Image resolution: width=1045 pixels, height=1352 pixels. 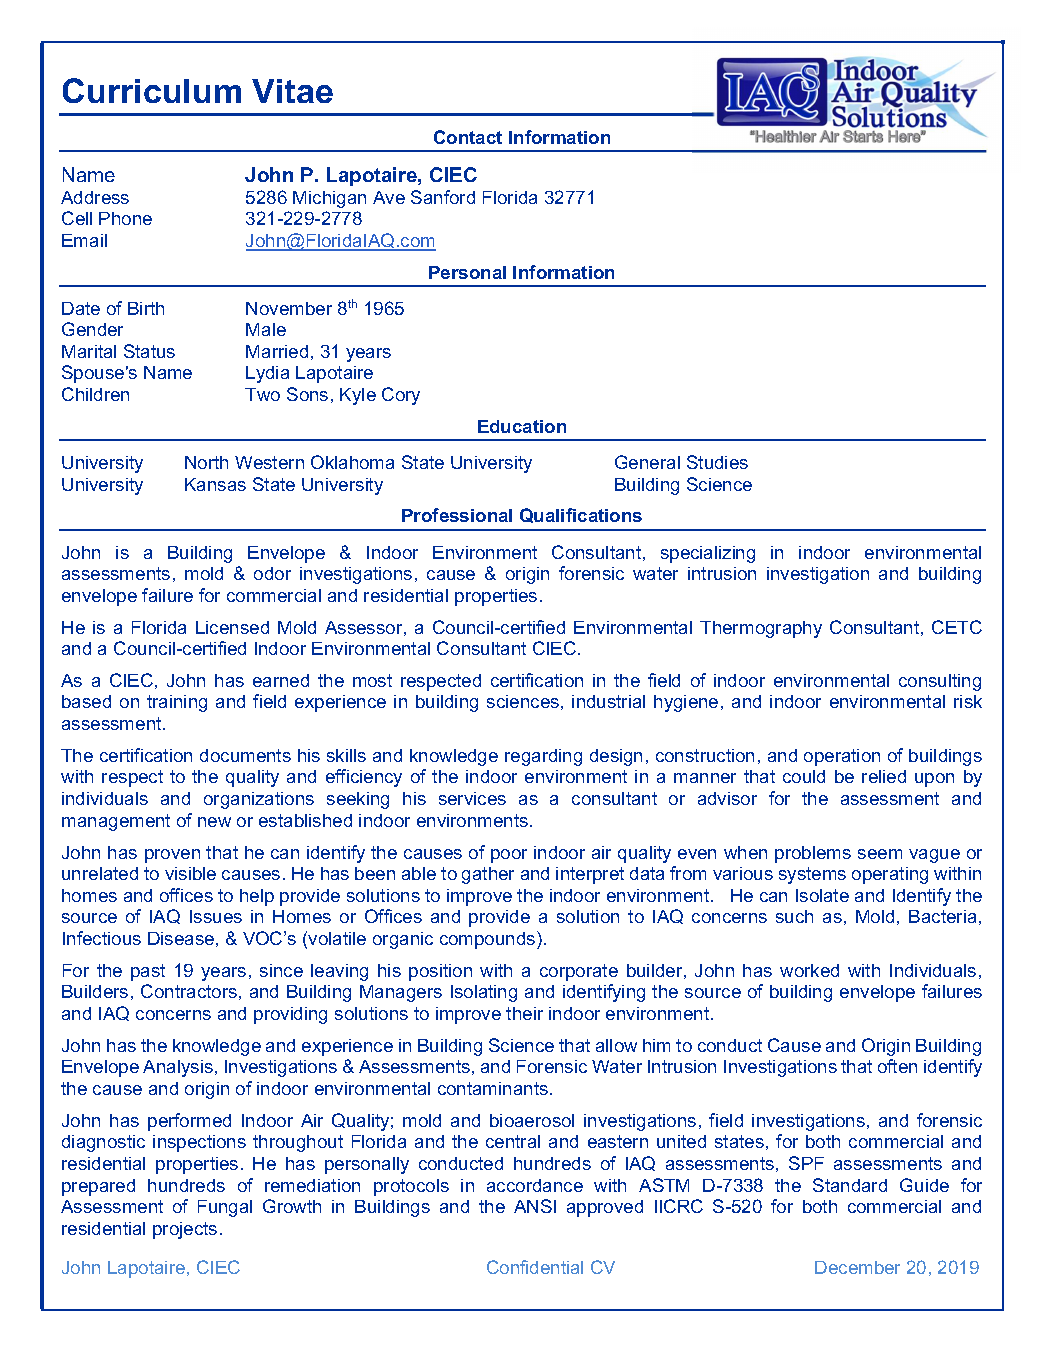 What do you see at coordinates (272, 573) in the image?
I see `odor` at bounding box center [272, 573].
